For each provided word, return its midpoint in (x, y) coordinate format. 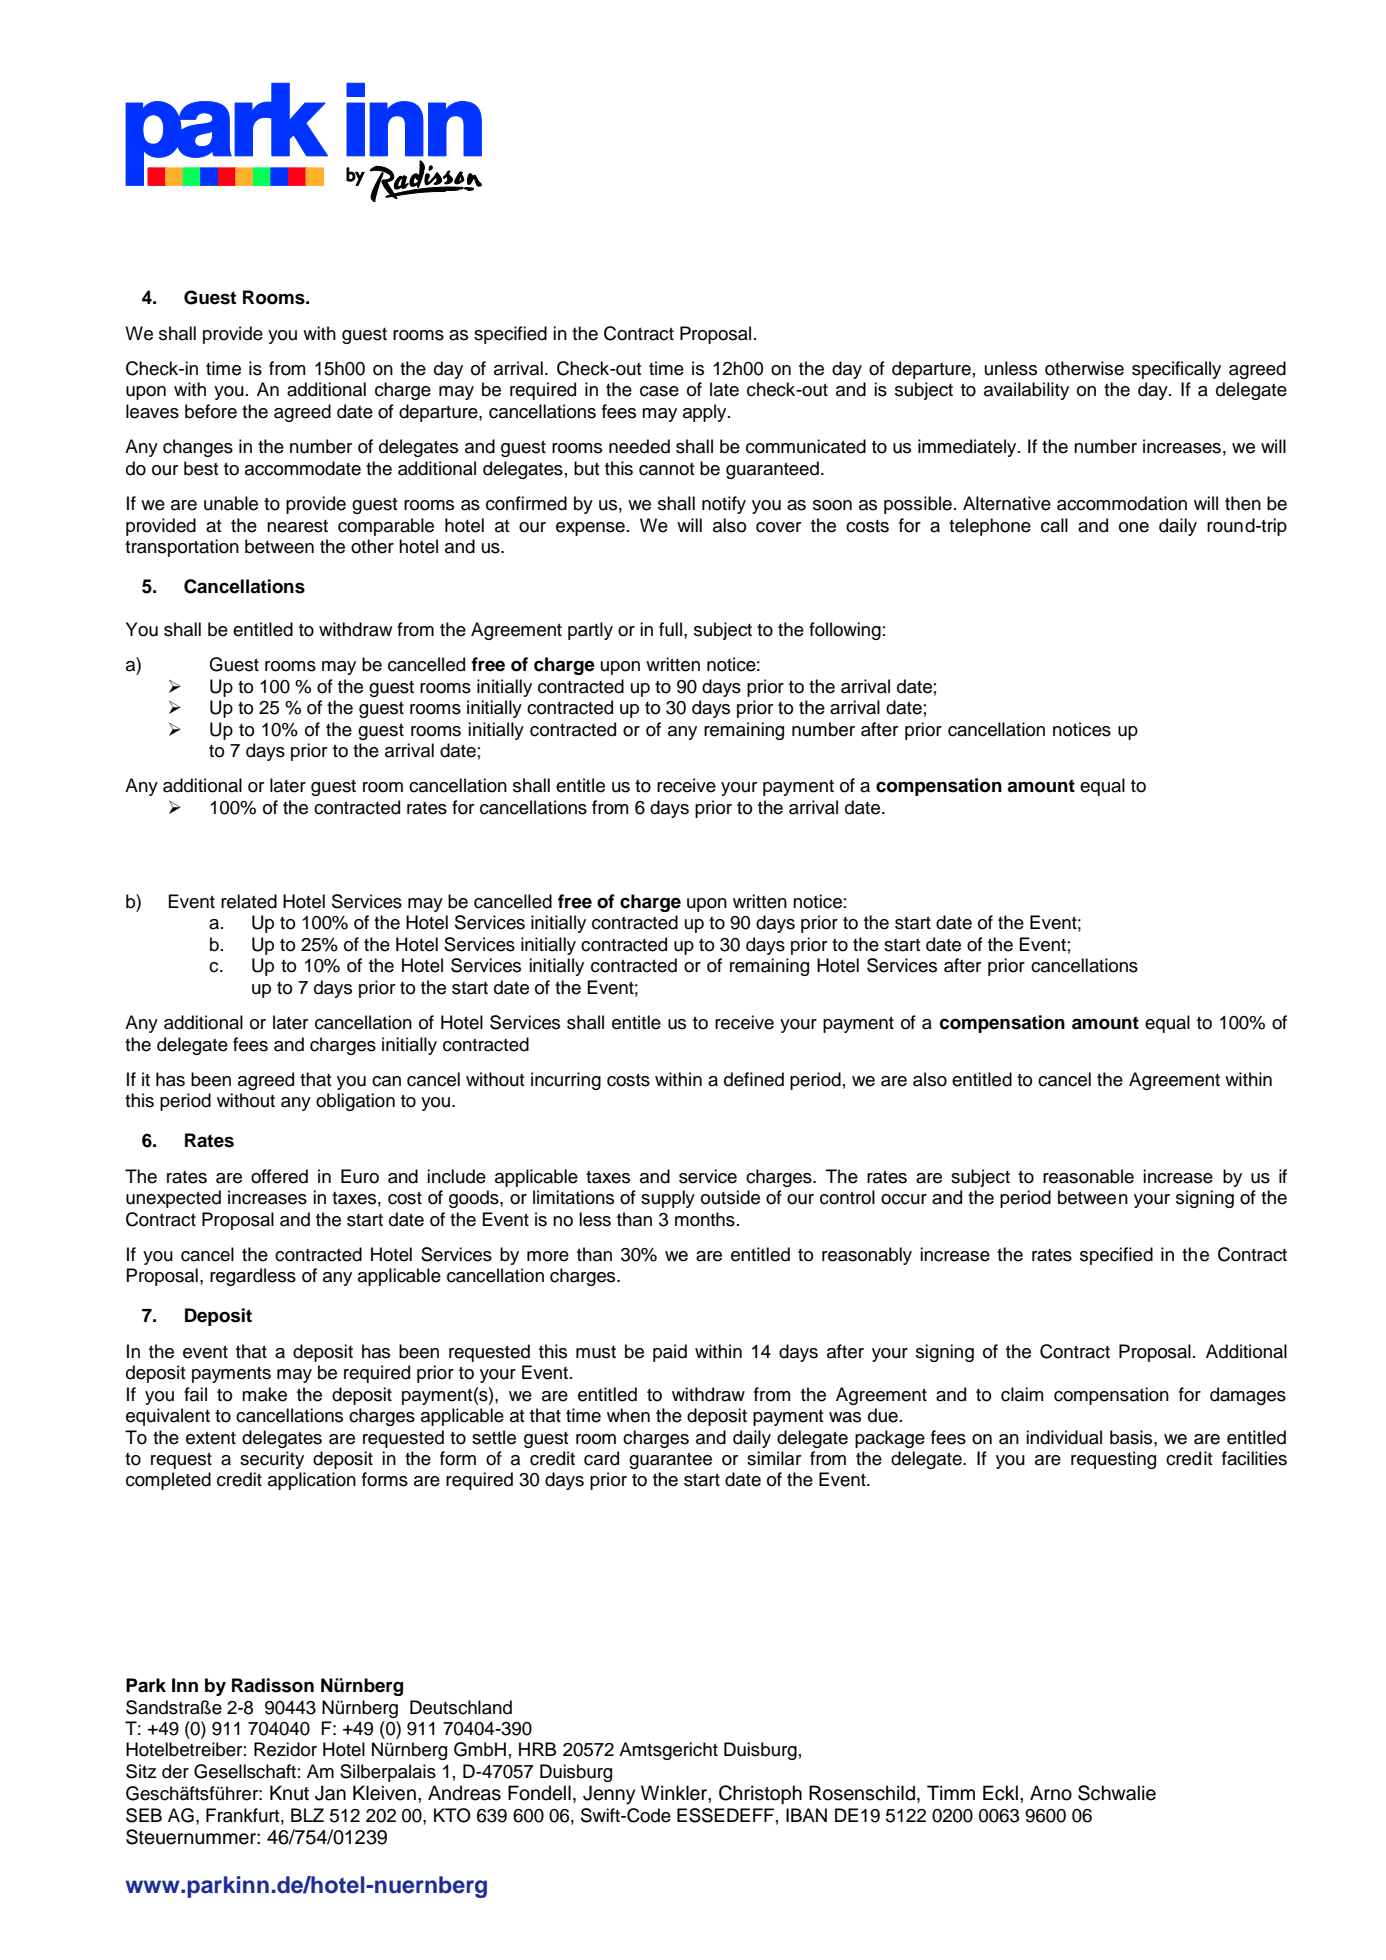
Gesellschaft (245, 1771)
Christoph (760, 1794)
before (211, 411)
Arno (1051, 1793)
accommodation (1122, 503)
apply (706, 413)
